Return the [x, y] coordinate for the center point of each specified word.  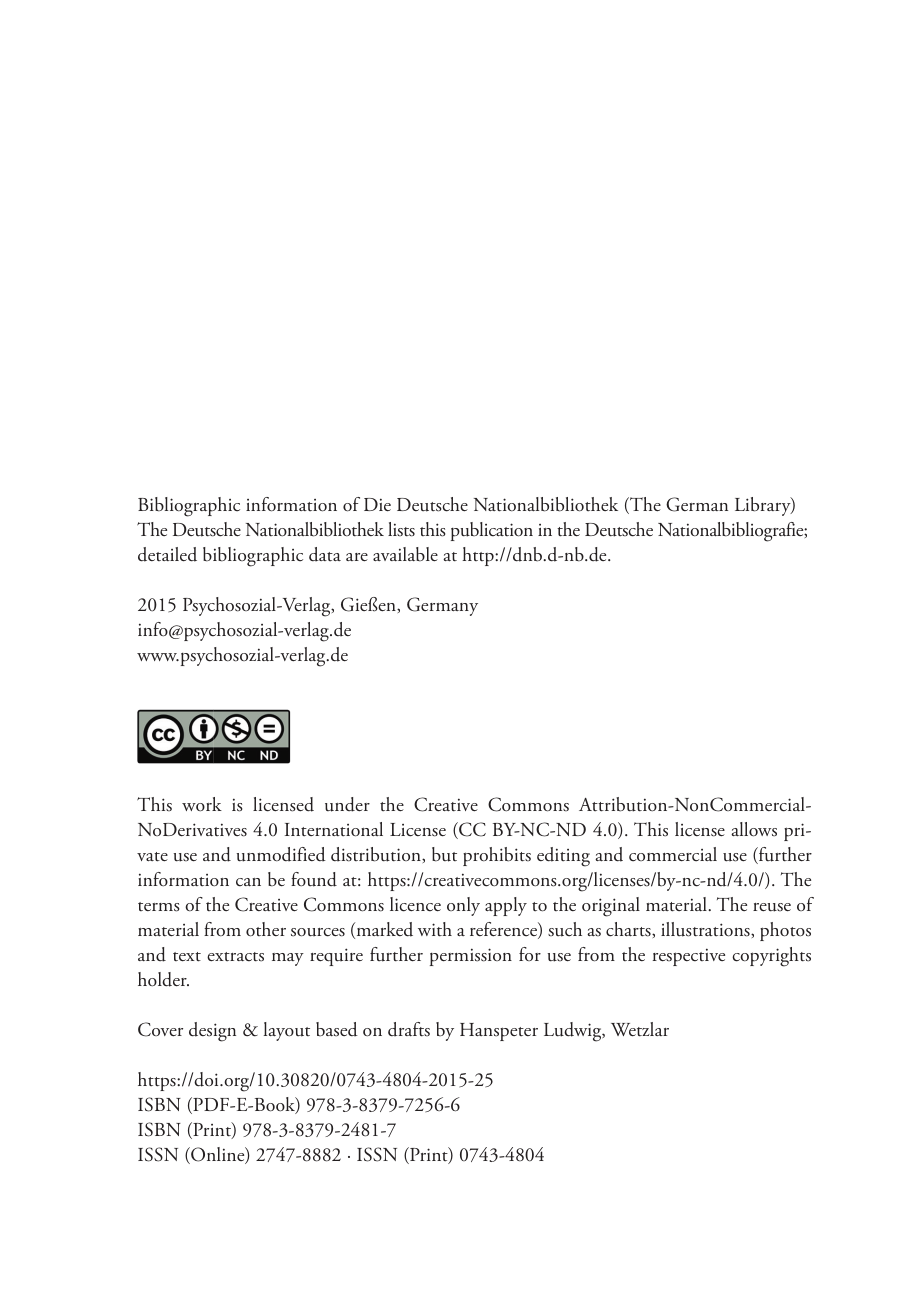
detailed [167, 554]
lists [401, 529]
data [325, 554]
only [463, 906]
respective [689, 957]
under [347, 804]
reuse [772, 907]
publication [492, 531]
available [405, 554]
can [248, 882]
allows [754, 829]
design [212, 1032]
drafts [409, 1029]
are [357, 557]
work [202, 804]
